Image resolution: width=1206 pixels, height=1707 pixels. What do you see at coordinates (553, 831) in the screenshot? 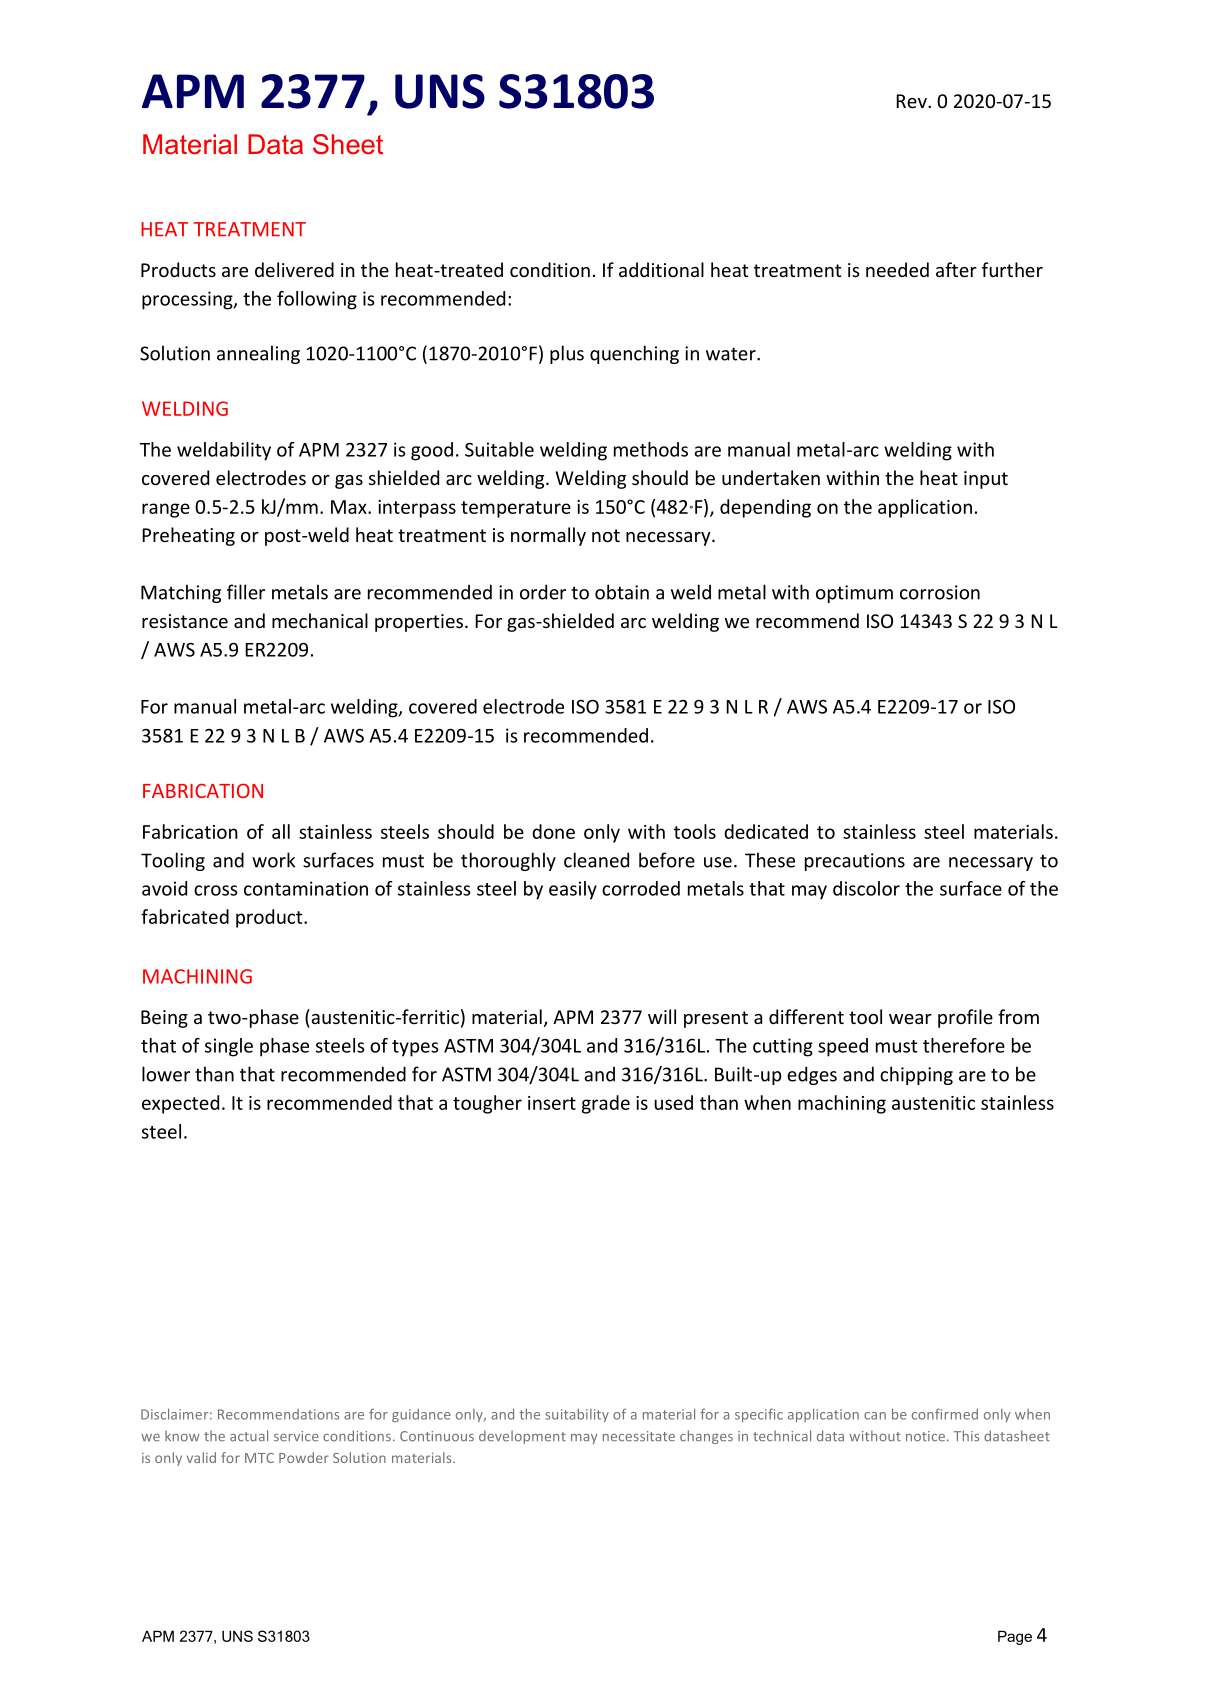
I see `done` at bounding box center [553, 831].
